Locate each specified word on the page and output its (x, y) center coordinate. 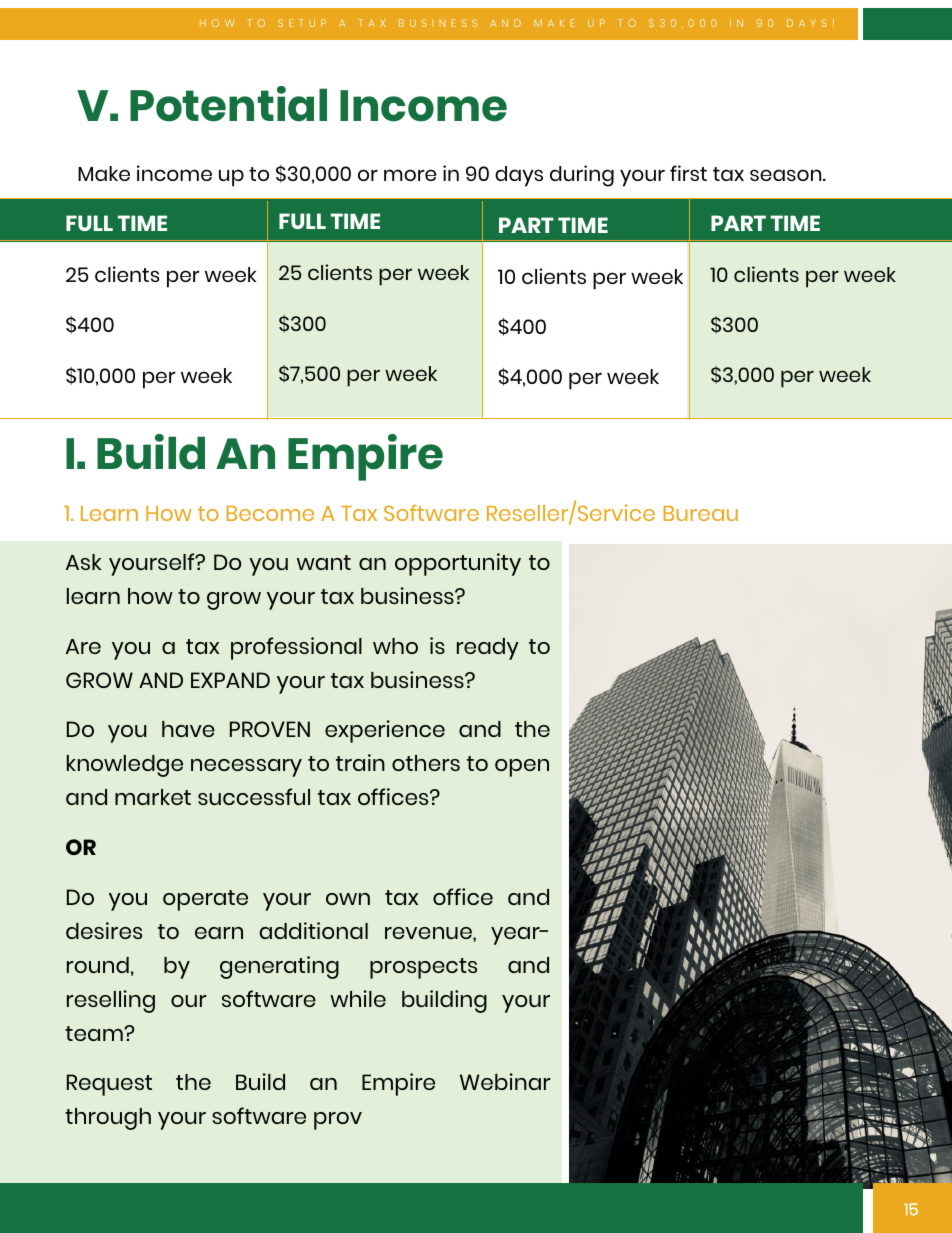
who (395, 646)
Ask (83, 562)
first (688, 173)
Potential (228, 104)
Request (109, 1085)
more (410, 175)
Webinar (505, 1081)
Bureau (701, 513)
